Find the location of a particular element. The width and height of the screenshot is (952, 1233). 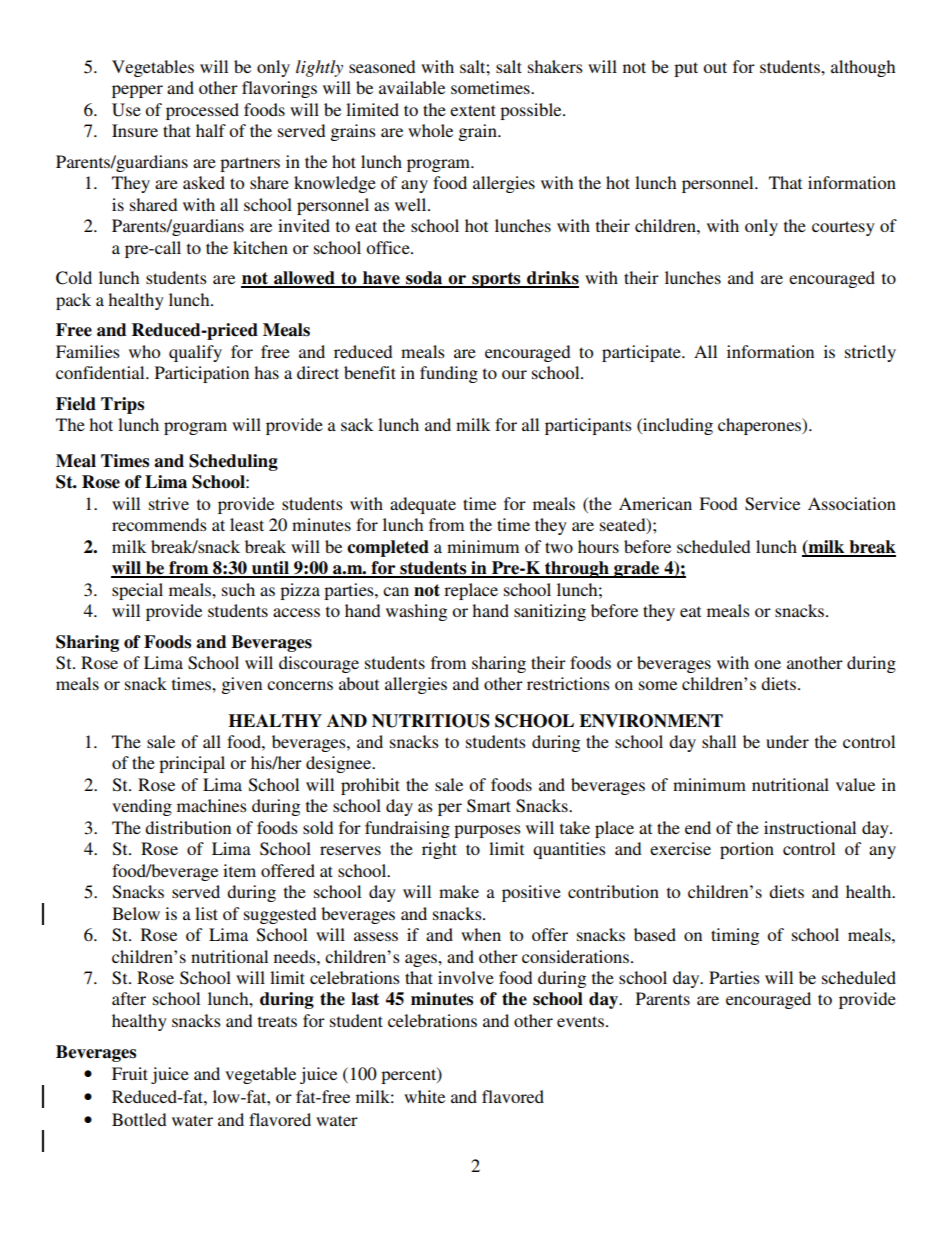

strictly is located at coordinates (870, 353).
